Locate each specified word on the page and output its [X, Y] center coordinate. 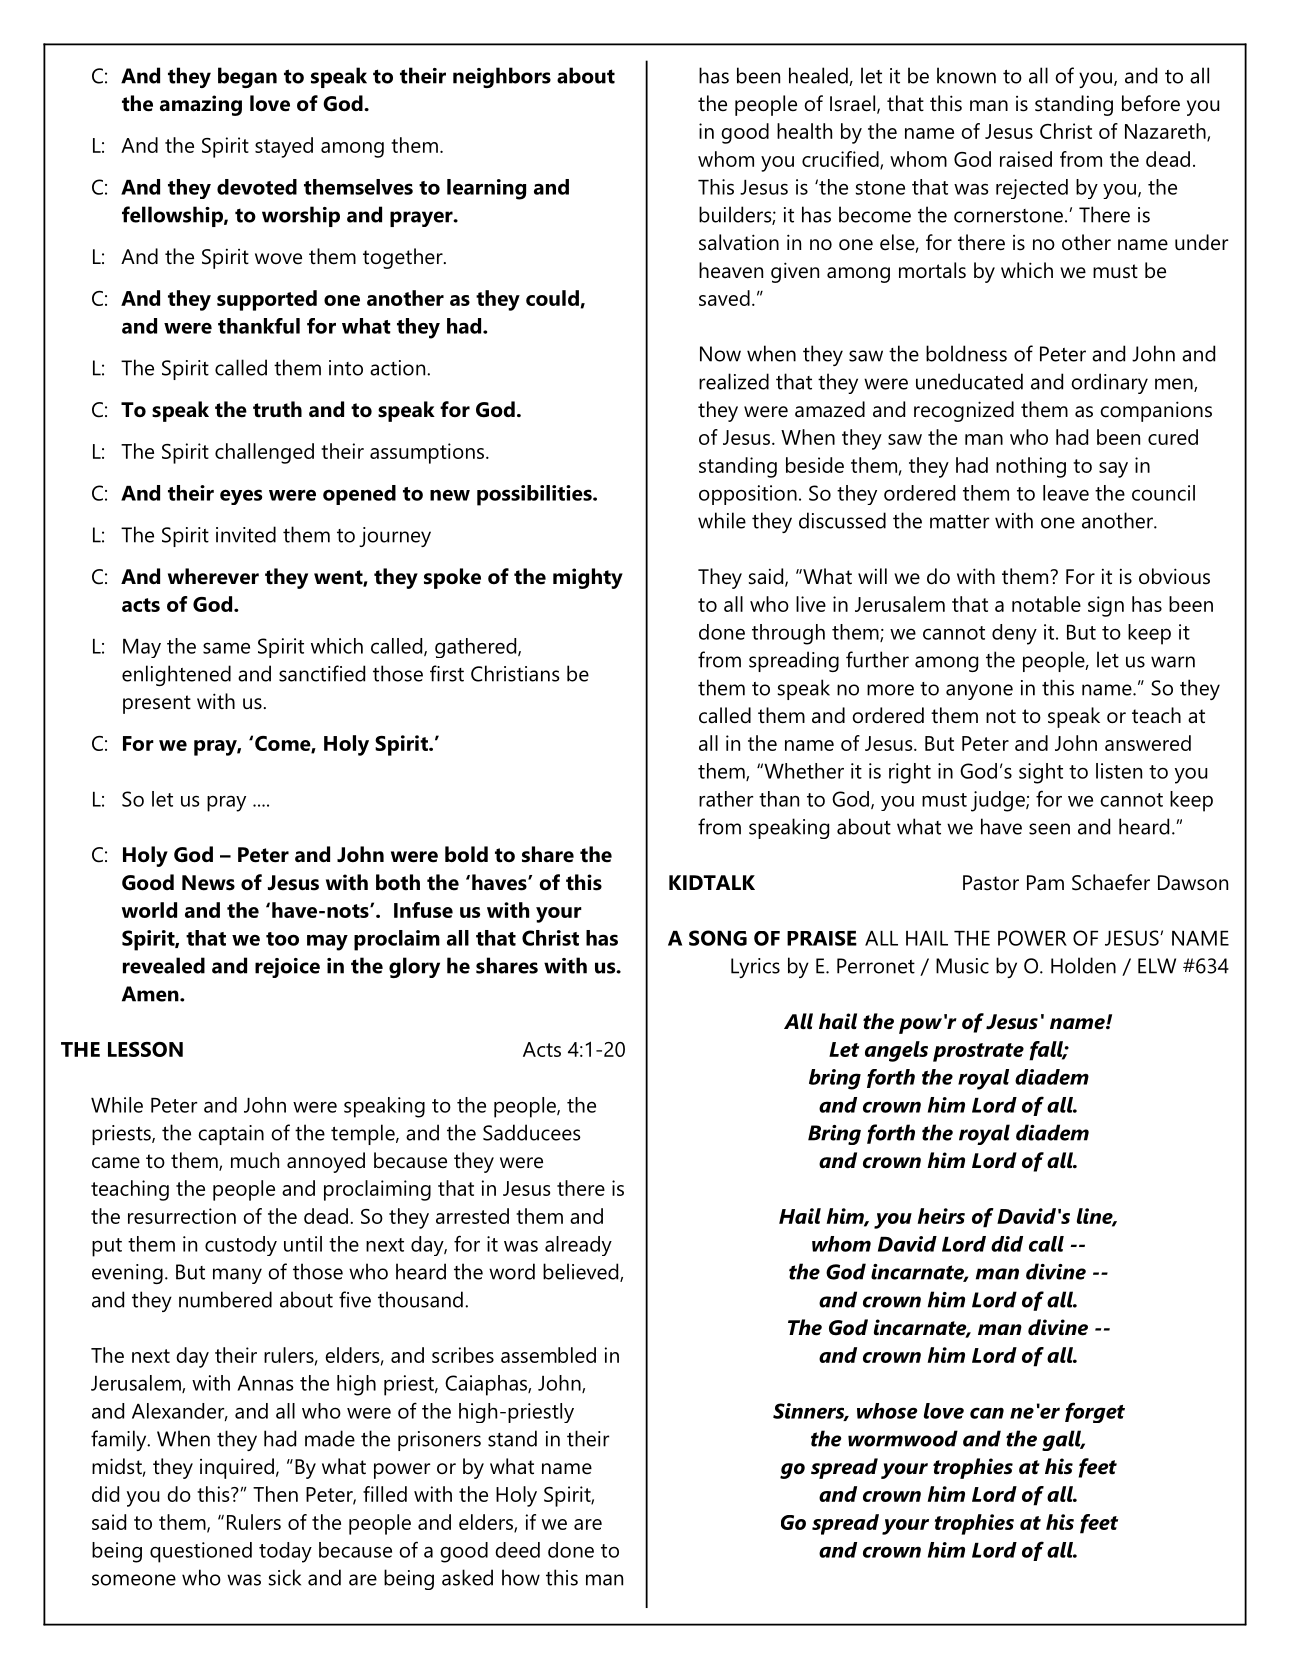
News [208, 883]
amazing [201, 105]
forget [1095, 1412]
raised [1026, 159]
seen [1049, 829]
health [804, 131]
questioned [201, 1552]
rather [726, 799]
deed [517, 1550]
